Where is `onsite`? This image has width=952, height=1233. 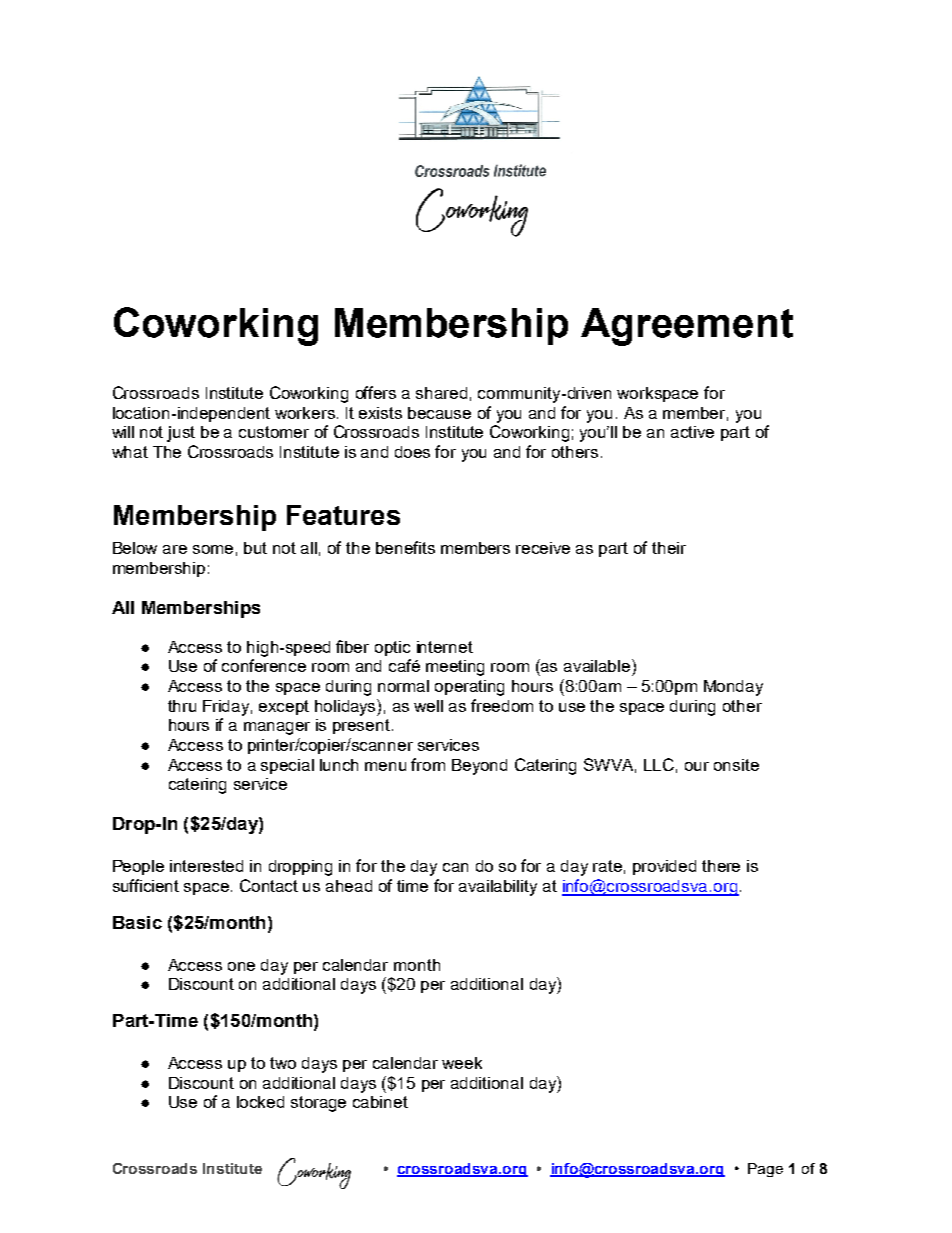 onsite is located at coordinates (736, 765).
